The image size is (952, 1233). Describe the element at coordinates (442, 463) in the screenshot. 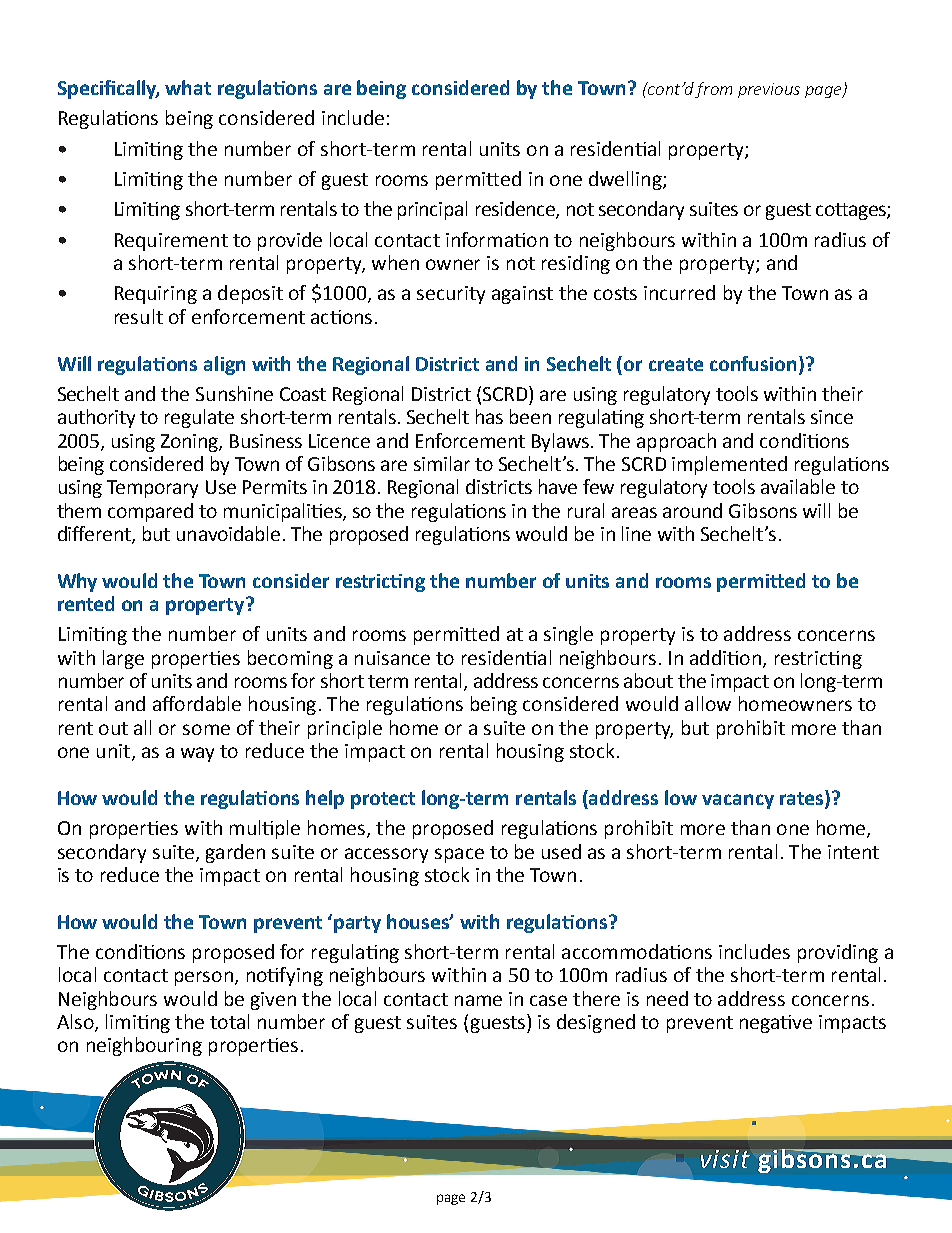

I see `similar` at that location.
